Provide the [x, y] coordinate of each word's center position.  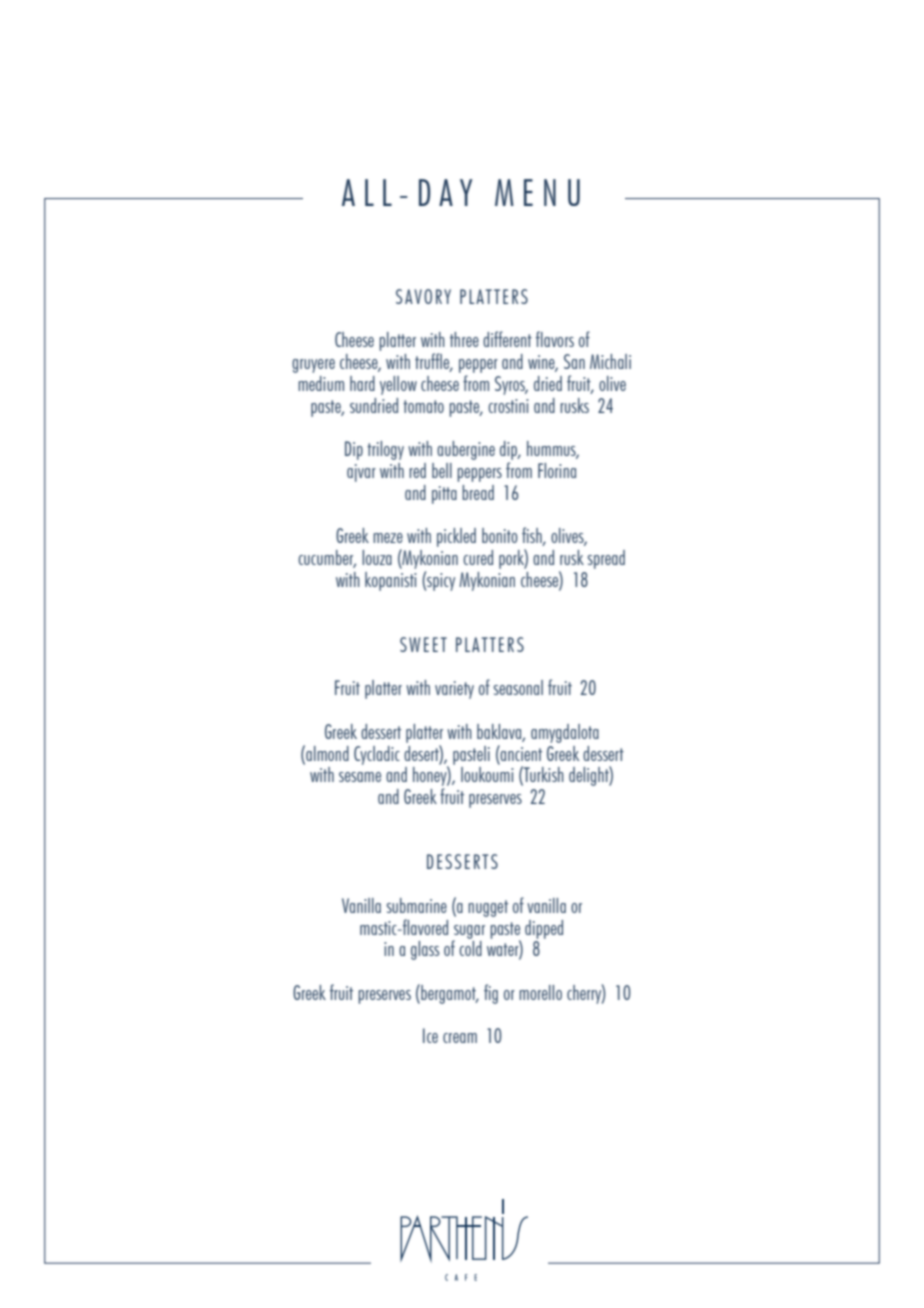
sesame [360, 777]
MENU [537, 192]
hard [362, 383]
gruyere [313, 366]
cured [478, 557]
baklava [500, 732]
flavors [555, 339]
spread [606, 559]
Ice [430, 1035]
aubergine [466, 450]
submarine [417, 905]
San [574, 361]
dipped [544, 929]
